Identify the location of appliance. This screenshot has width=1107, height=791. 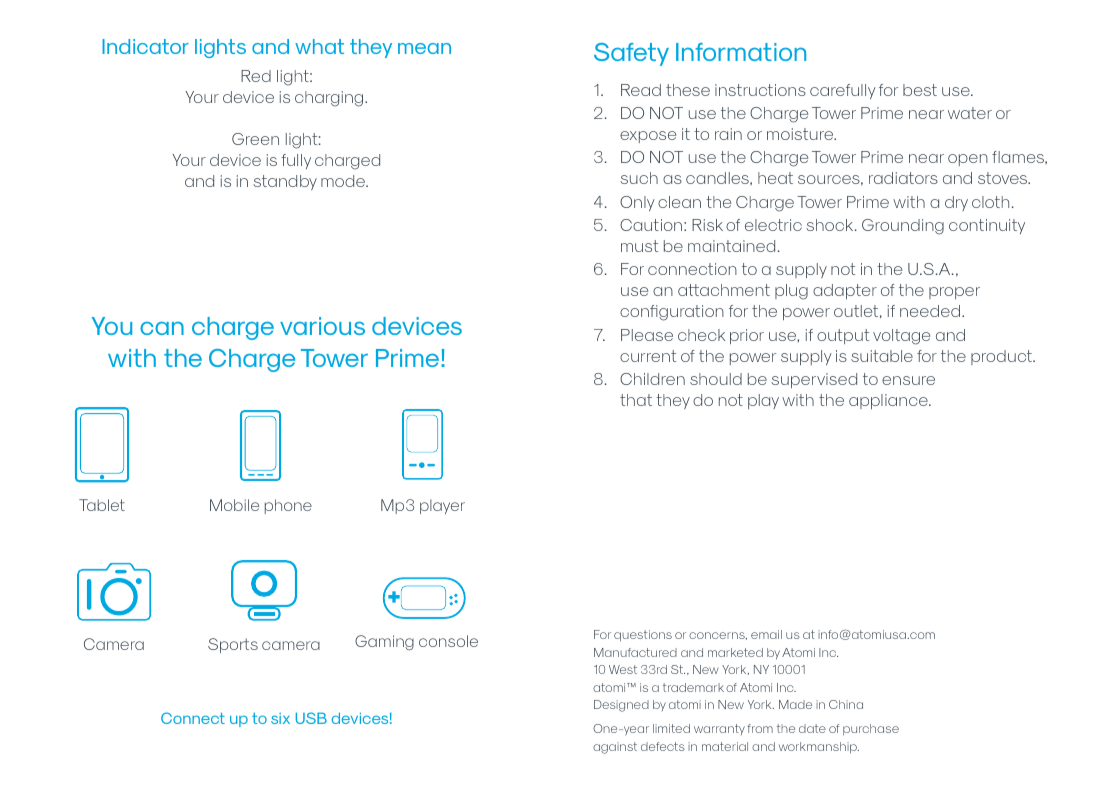
(889, 401).
